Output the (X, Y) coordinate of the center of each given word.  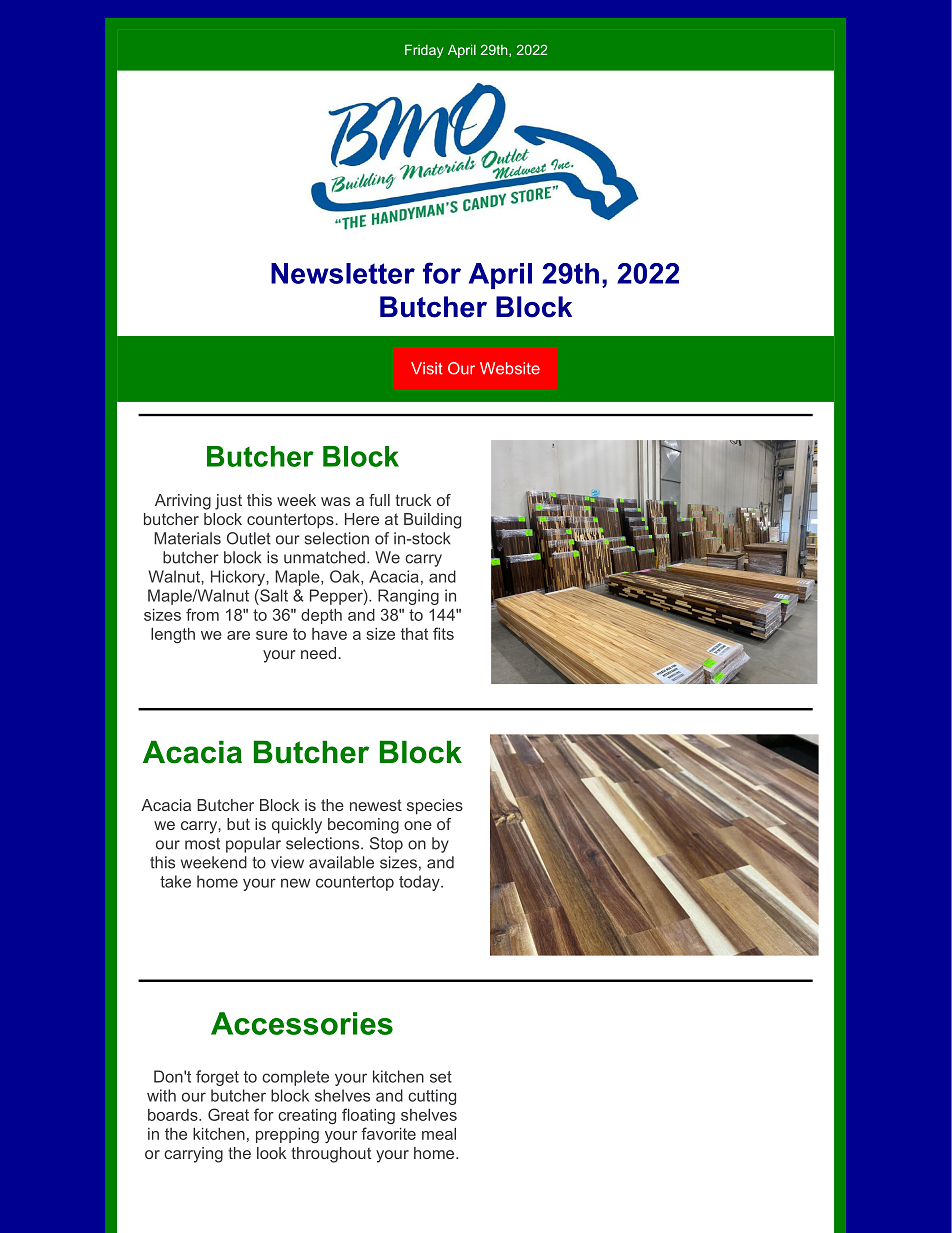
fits (443, 633)
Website (510, 368)
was (335, 501)
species (435, 807)
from (202, 614)
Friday (424, 51)
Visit (427, 368)
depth (321, 616)
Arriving (183, 502)
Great (228, 1114)
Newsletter (343, 273)
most (202, 844)
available (341, 862)
